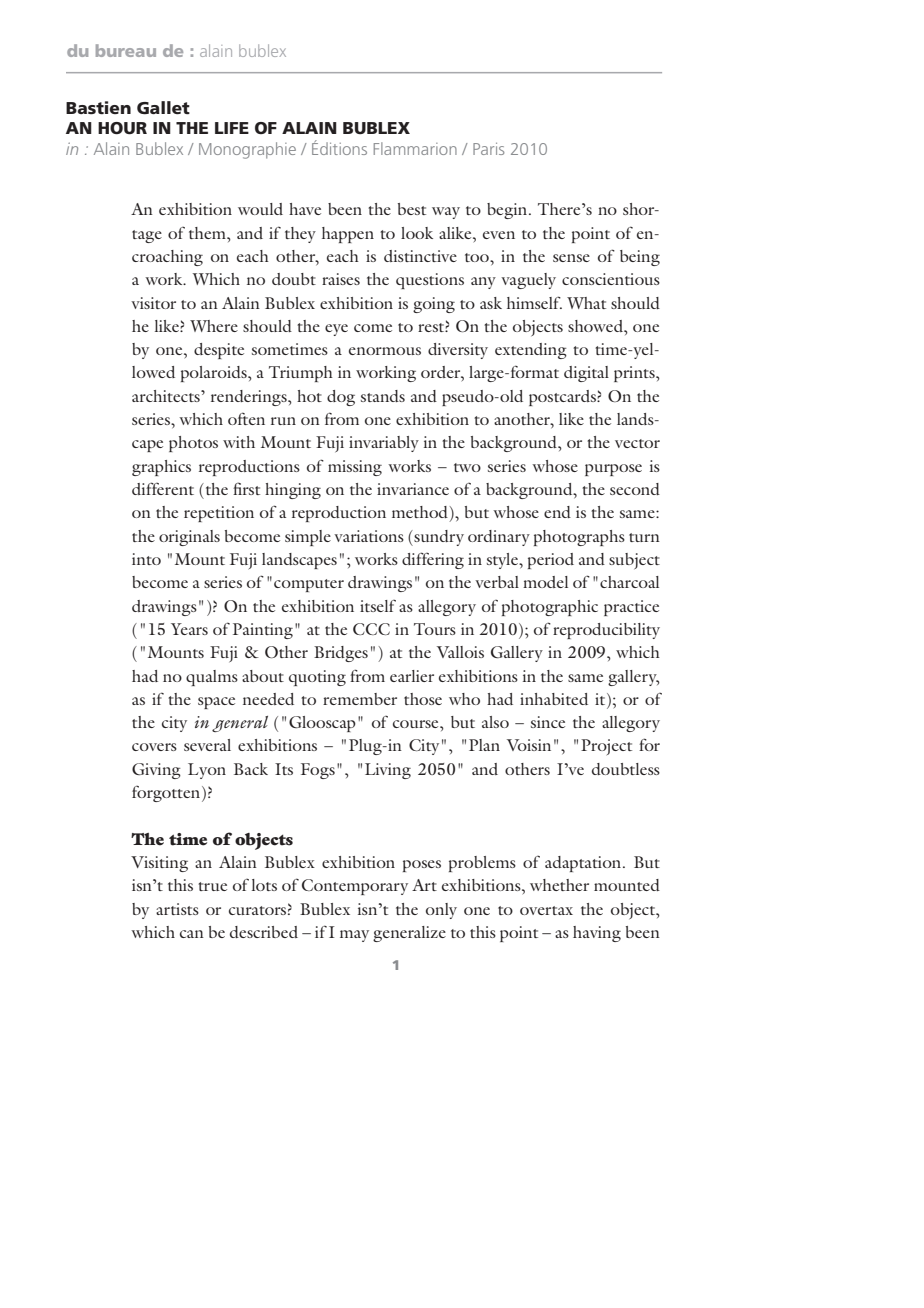 Image resolution: width=924 pixels, height=1308 pixels. Describe the element at coordinates (613, 470) in the image. I see `purpose` at that location.
